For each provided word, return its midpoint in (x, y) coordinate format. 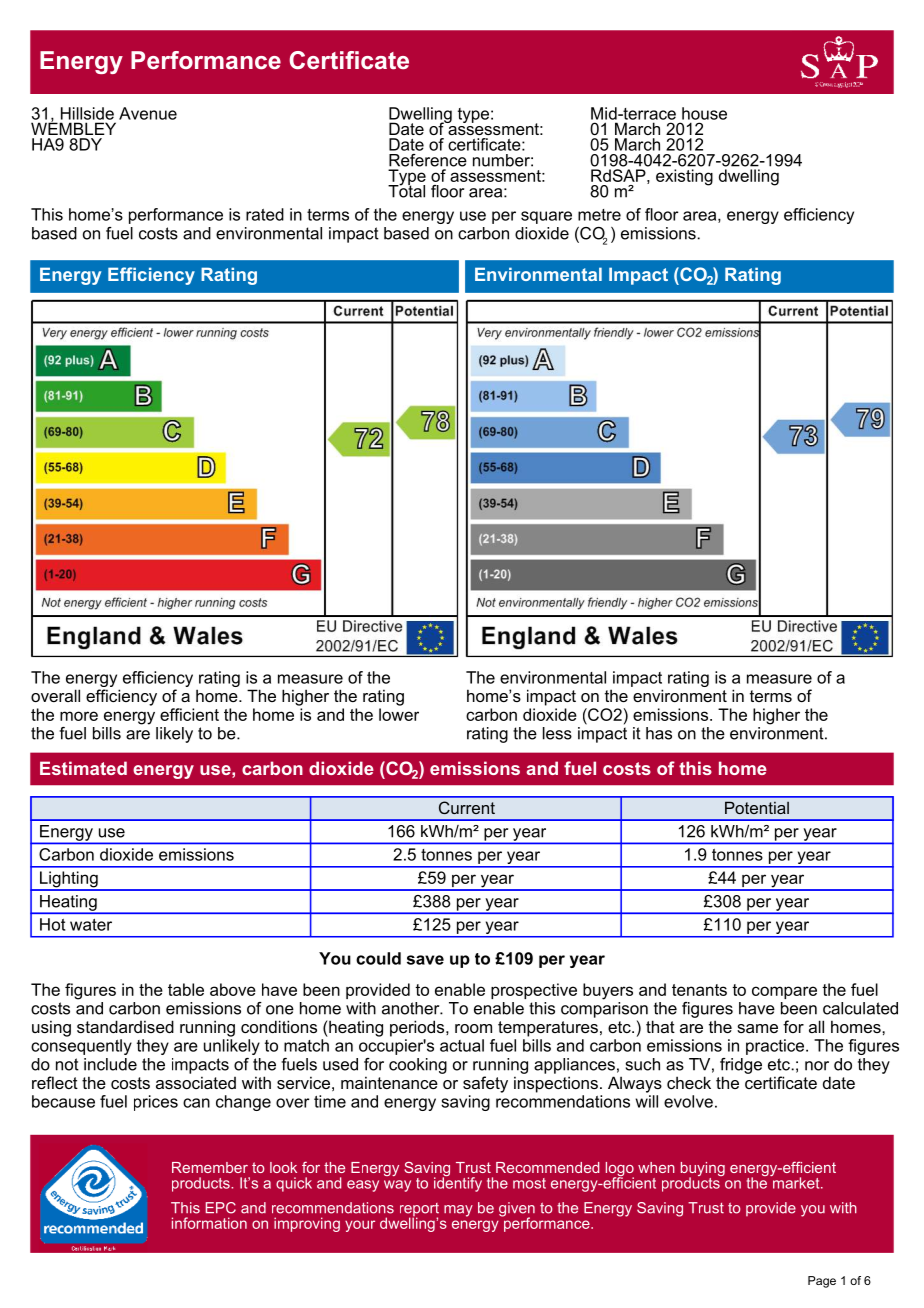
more (79, 716)
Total (406, 190)
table (186, 989)
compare (784, 992)
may (458, 1211)
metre (599, 215)
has (659, 733)
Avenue (148, 113)
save (425, 960)
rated (265, 214)
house (704, 113)
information (209, 1223)
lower (399, 714)
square (546, 217)
